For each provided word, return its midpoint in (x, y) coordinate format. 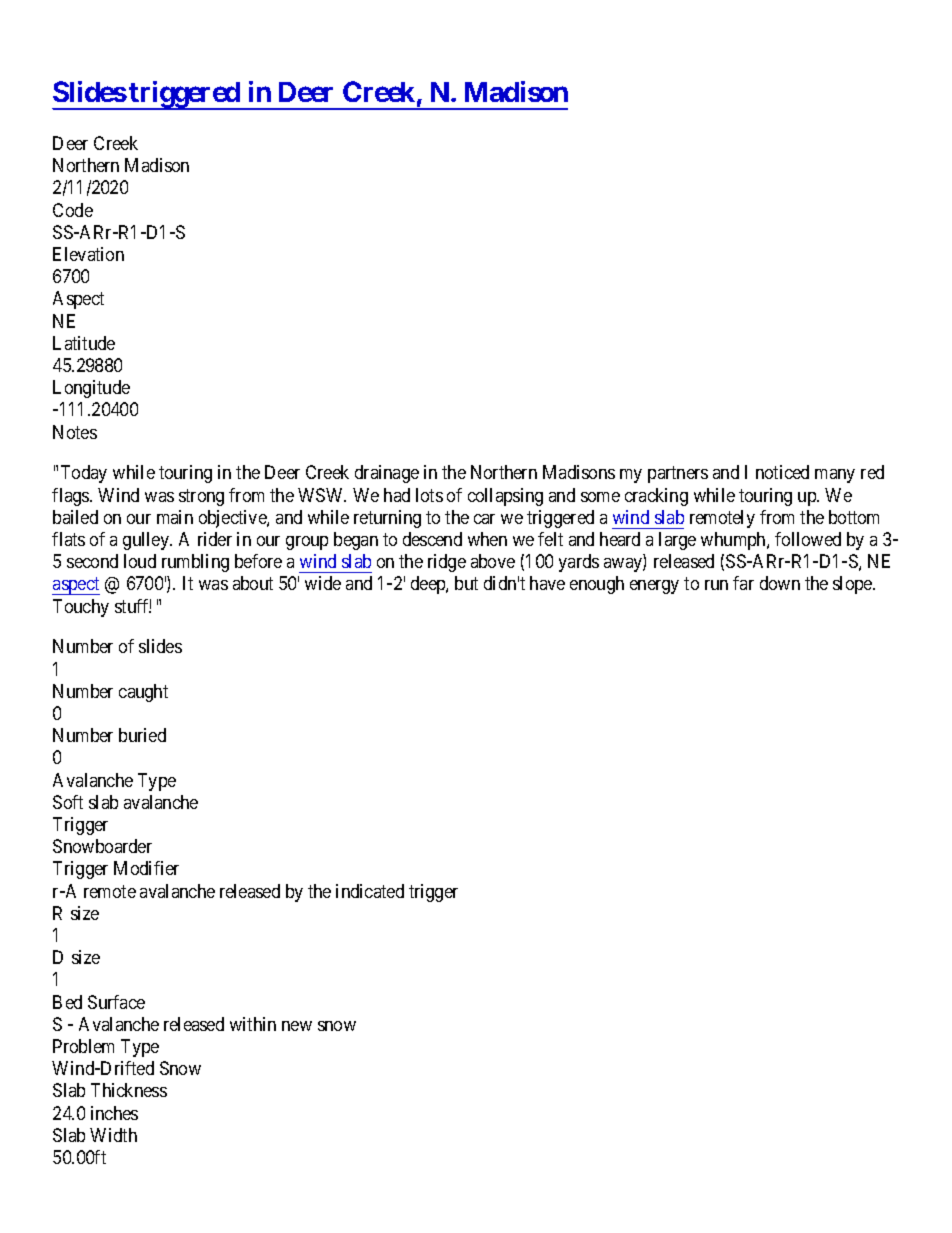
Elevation (88, 254)
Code (73, 210)
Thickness (129, 1090)
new (297, 1026)
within (253, 1024)
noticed (782, 472)
